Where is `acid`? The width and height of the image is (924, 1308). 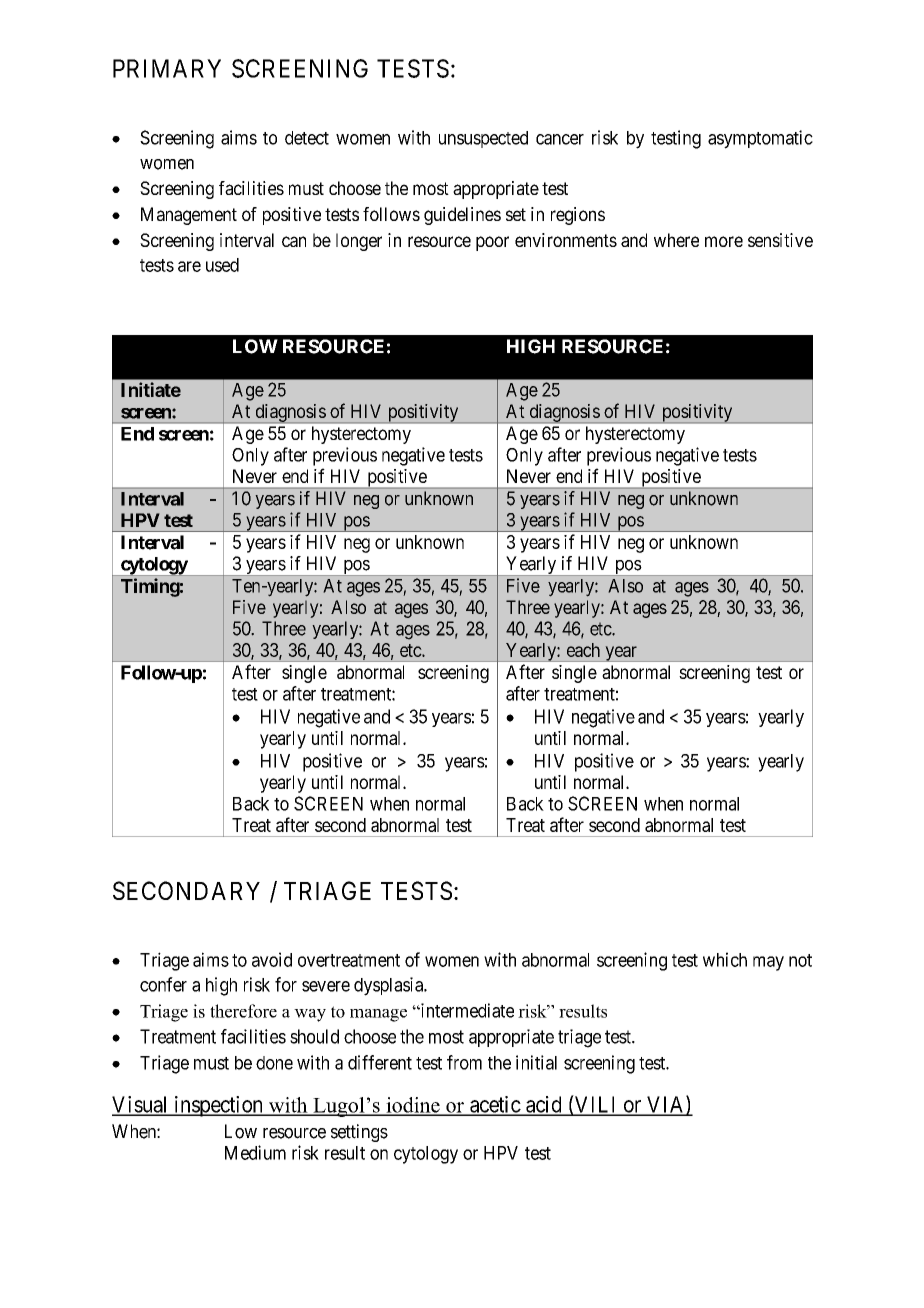
acid is located at coordinates (544, 1105).
